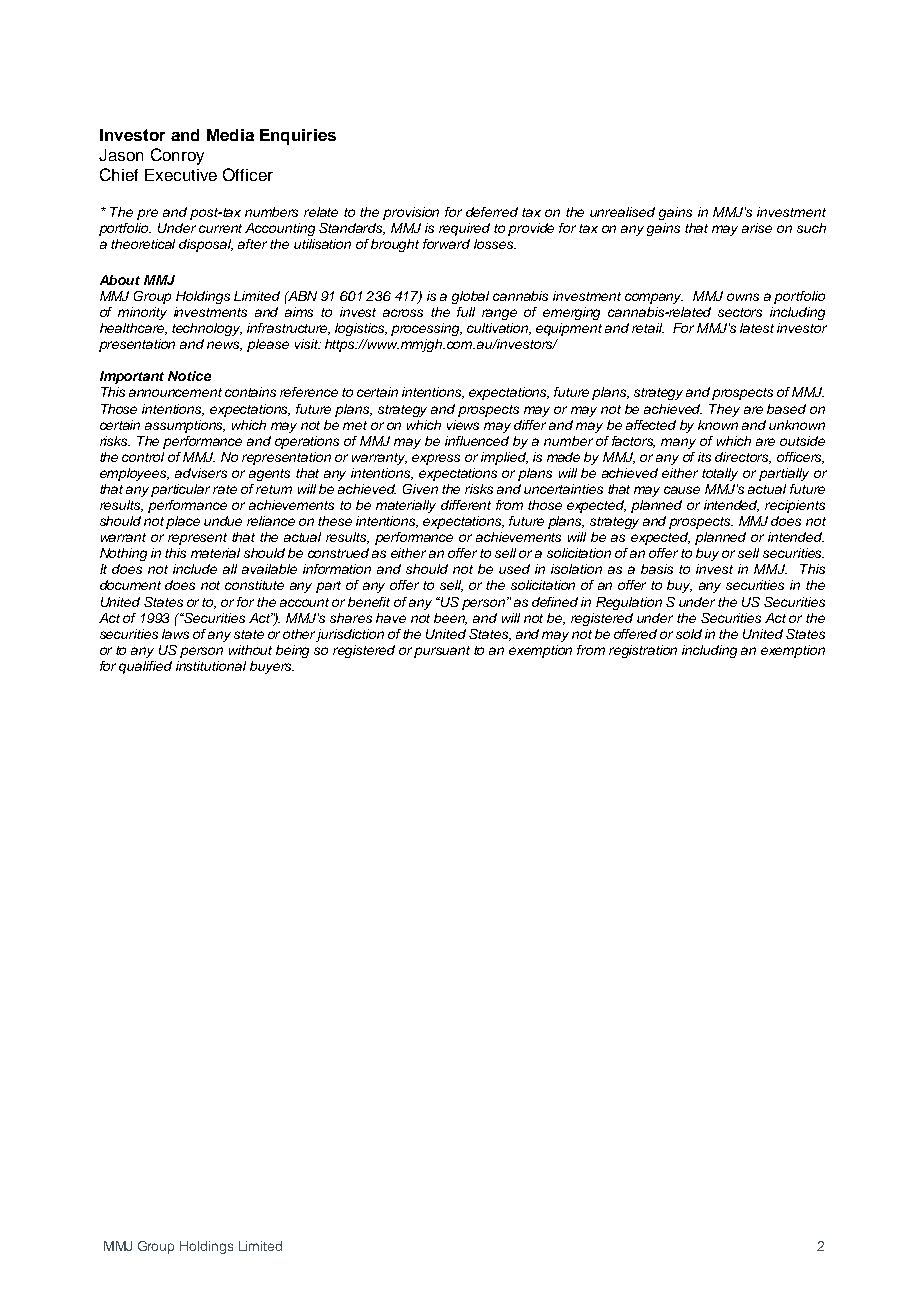 The height and width of the page is (1309, 924). I want to click on Conroy, so click(177, 156).
